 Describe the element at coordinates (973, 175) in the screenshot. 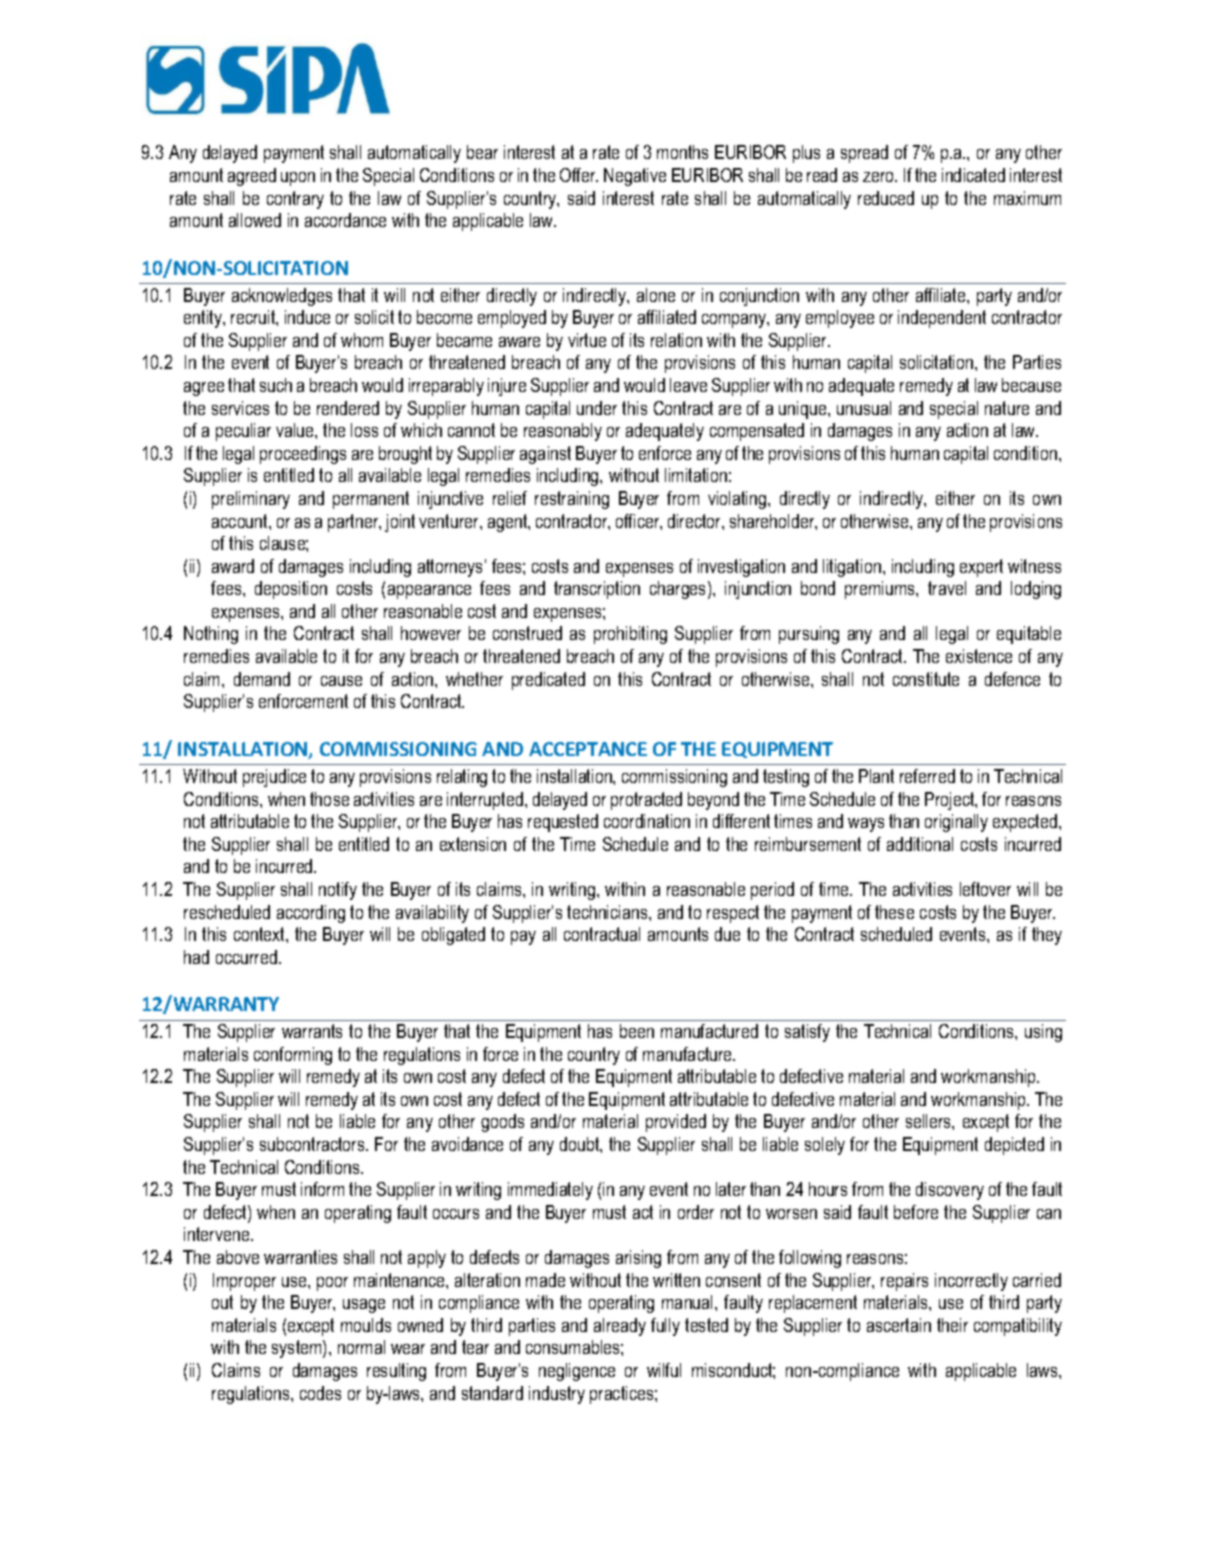

I see `indicated` at that location.
